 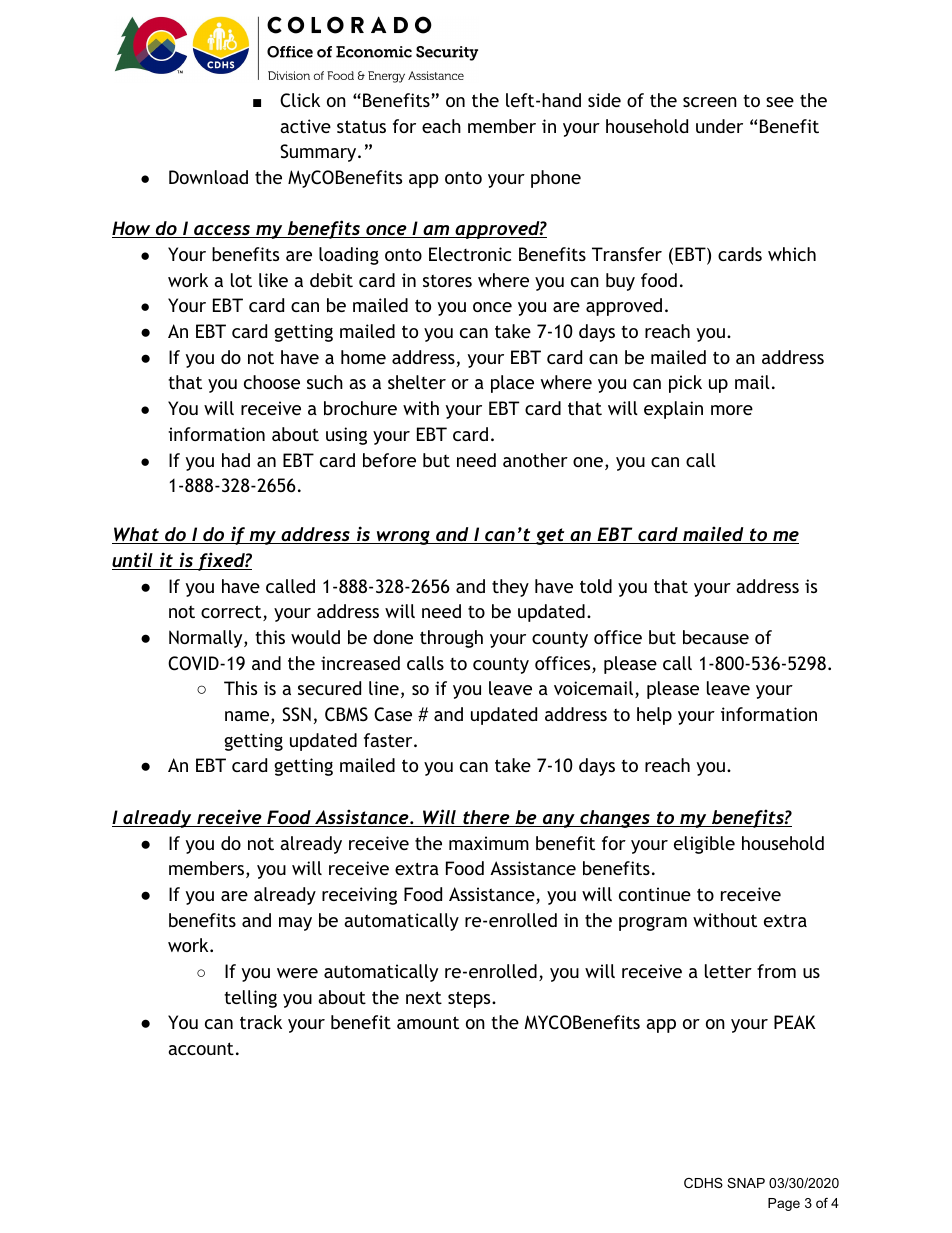 What do you see at coordinates (201, 1048) in the screenshot?
I see `account` at bounding box center [201, 1048].
